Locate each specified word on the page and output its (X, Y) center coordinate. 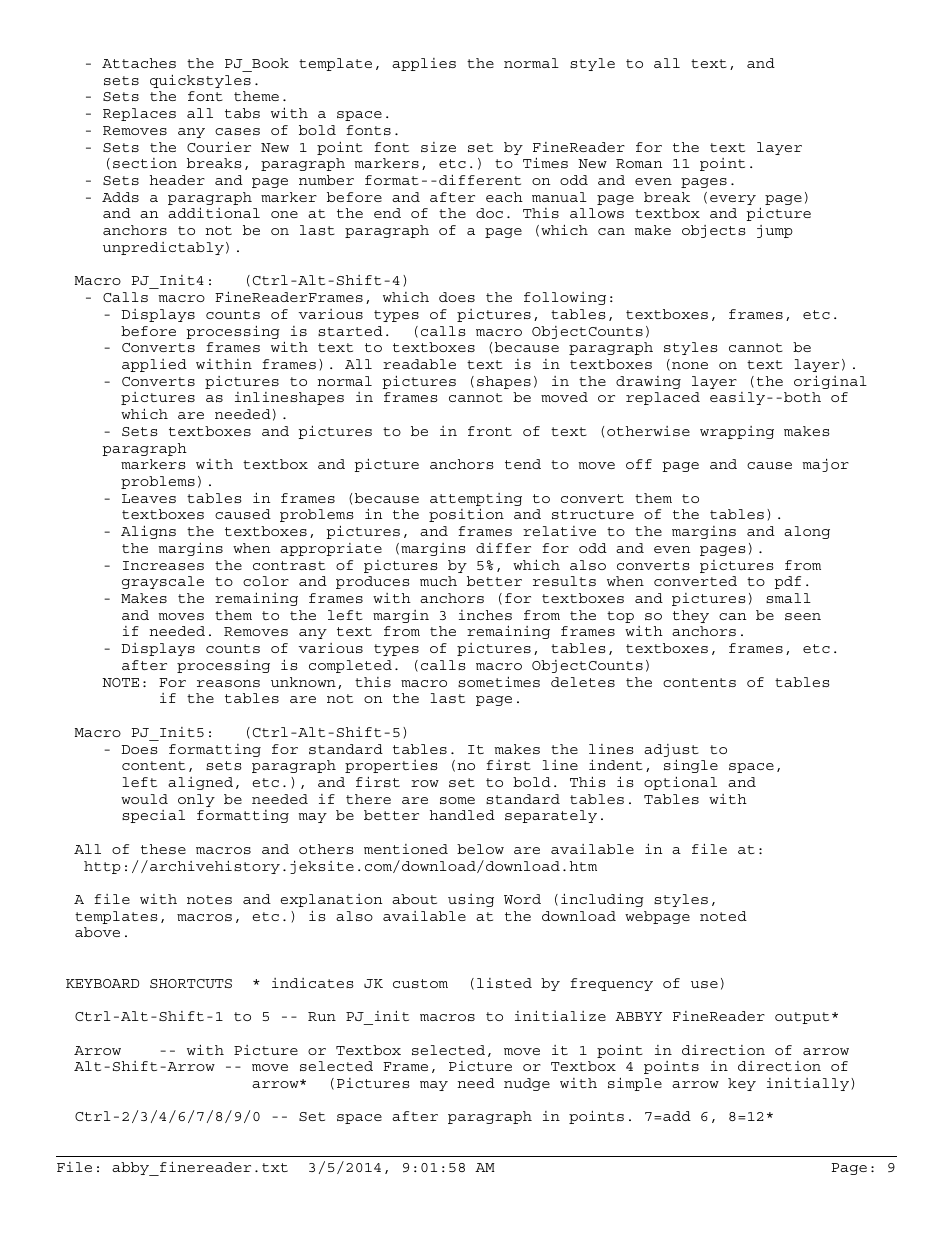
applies (424, 64)
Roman (639, 163)
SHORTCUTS (191, 983)
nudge (527, 1084)
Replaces (139, 114)
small (788, 598)
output (802, 1018)
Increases (163, 565)
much (438, 581)
